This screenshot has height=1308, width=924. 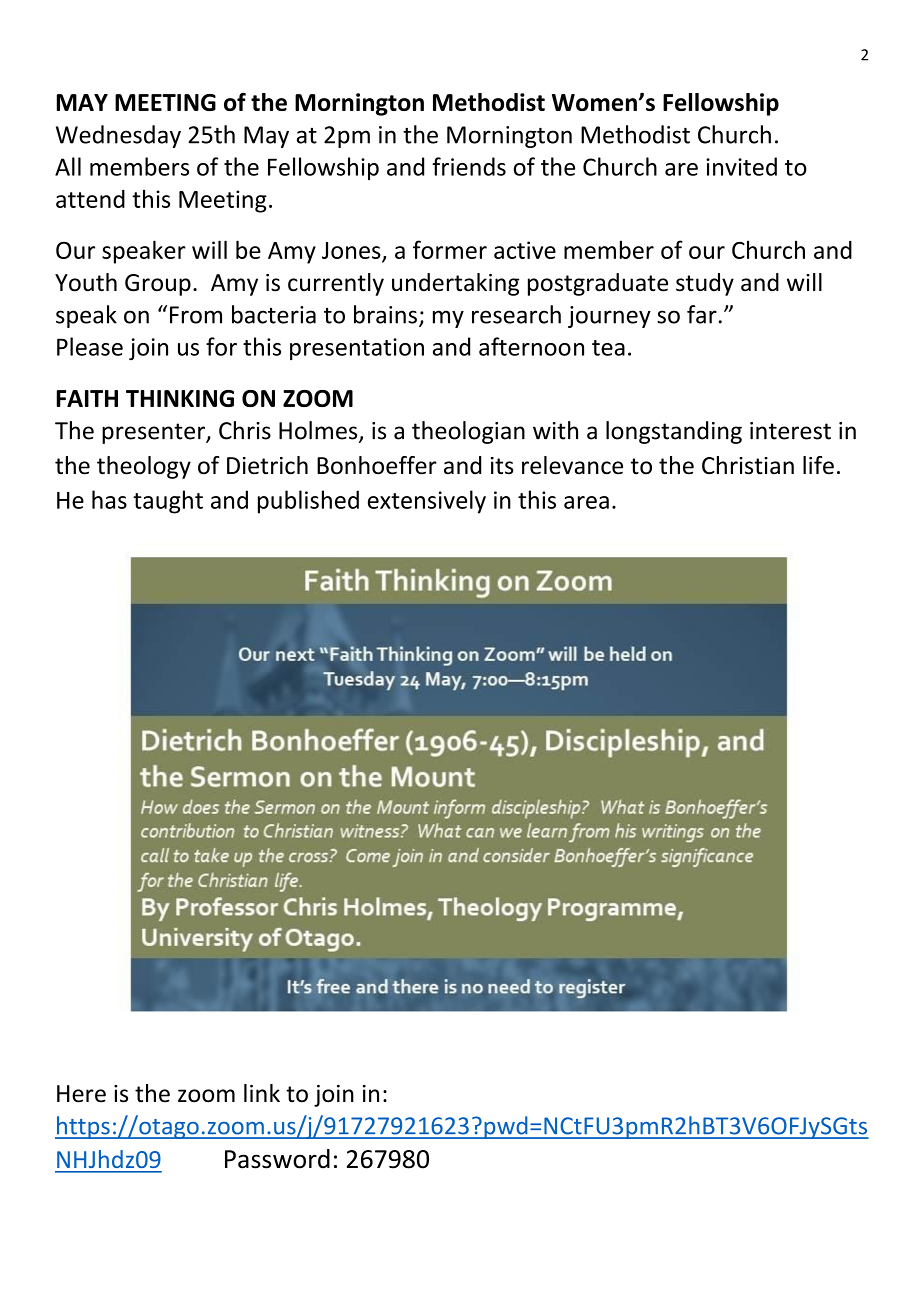 I want to click on area, so click(x=586, y=502).
